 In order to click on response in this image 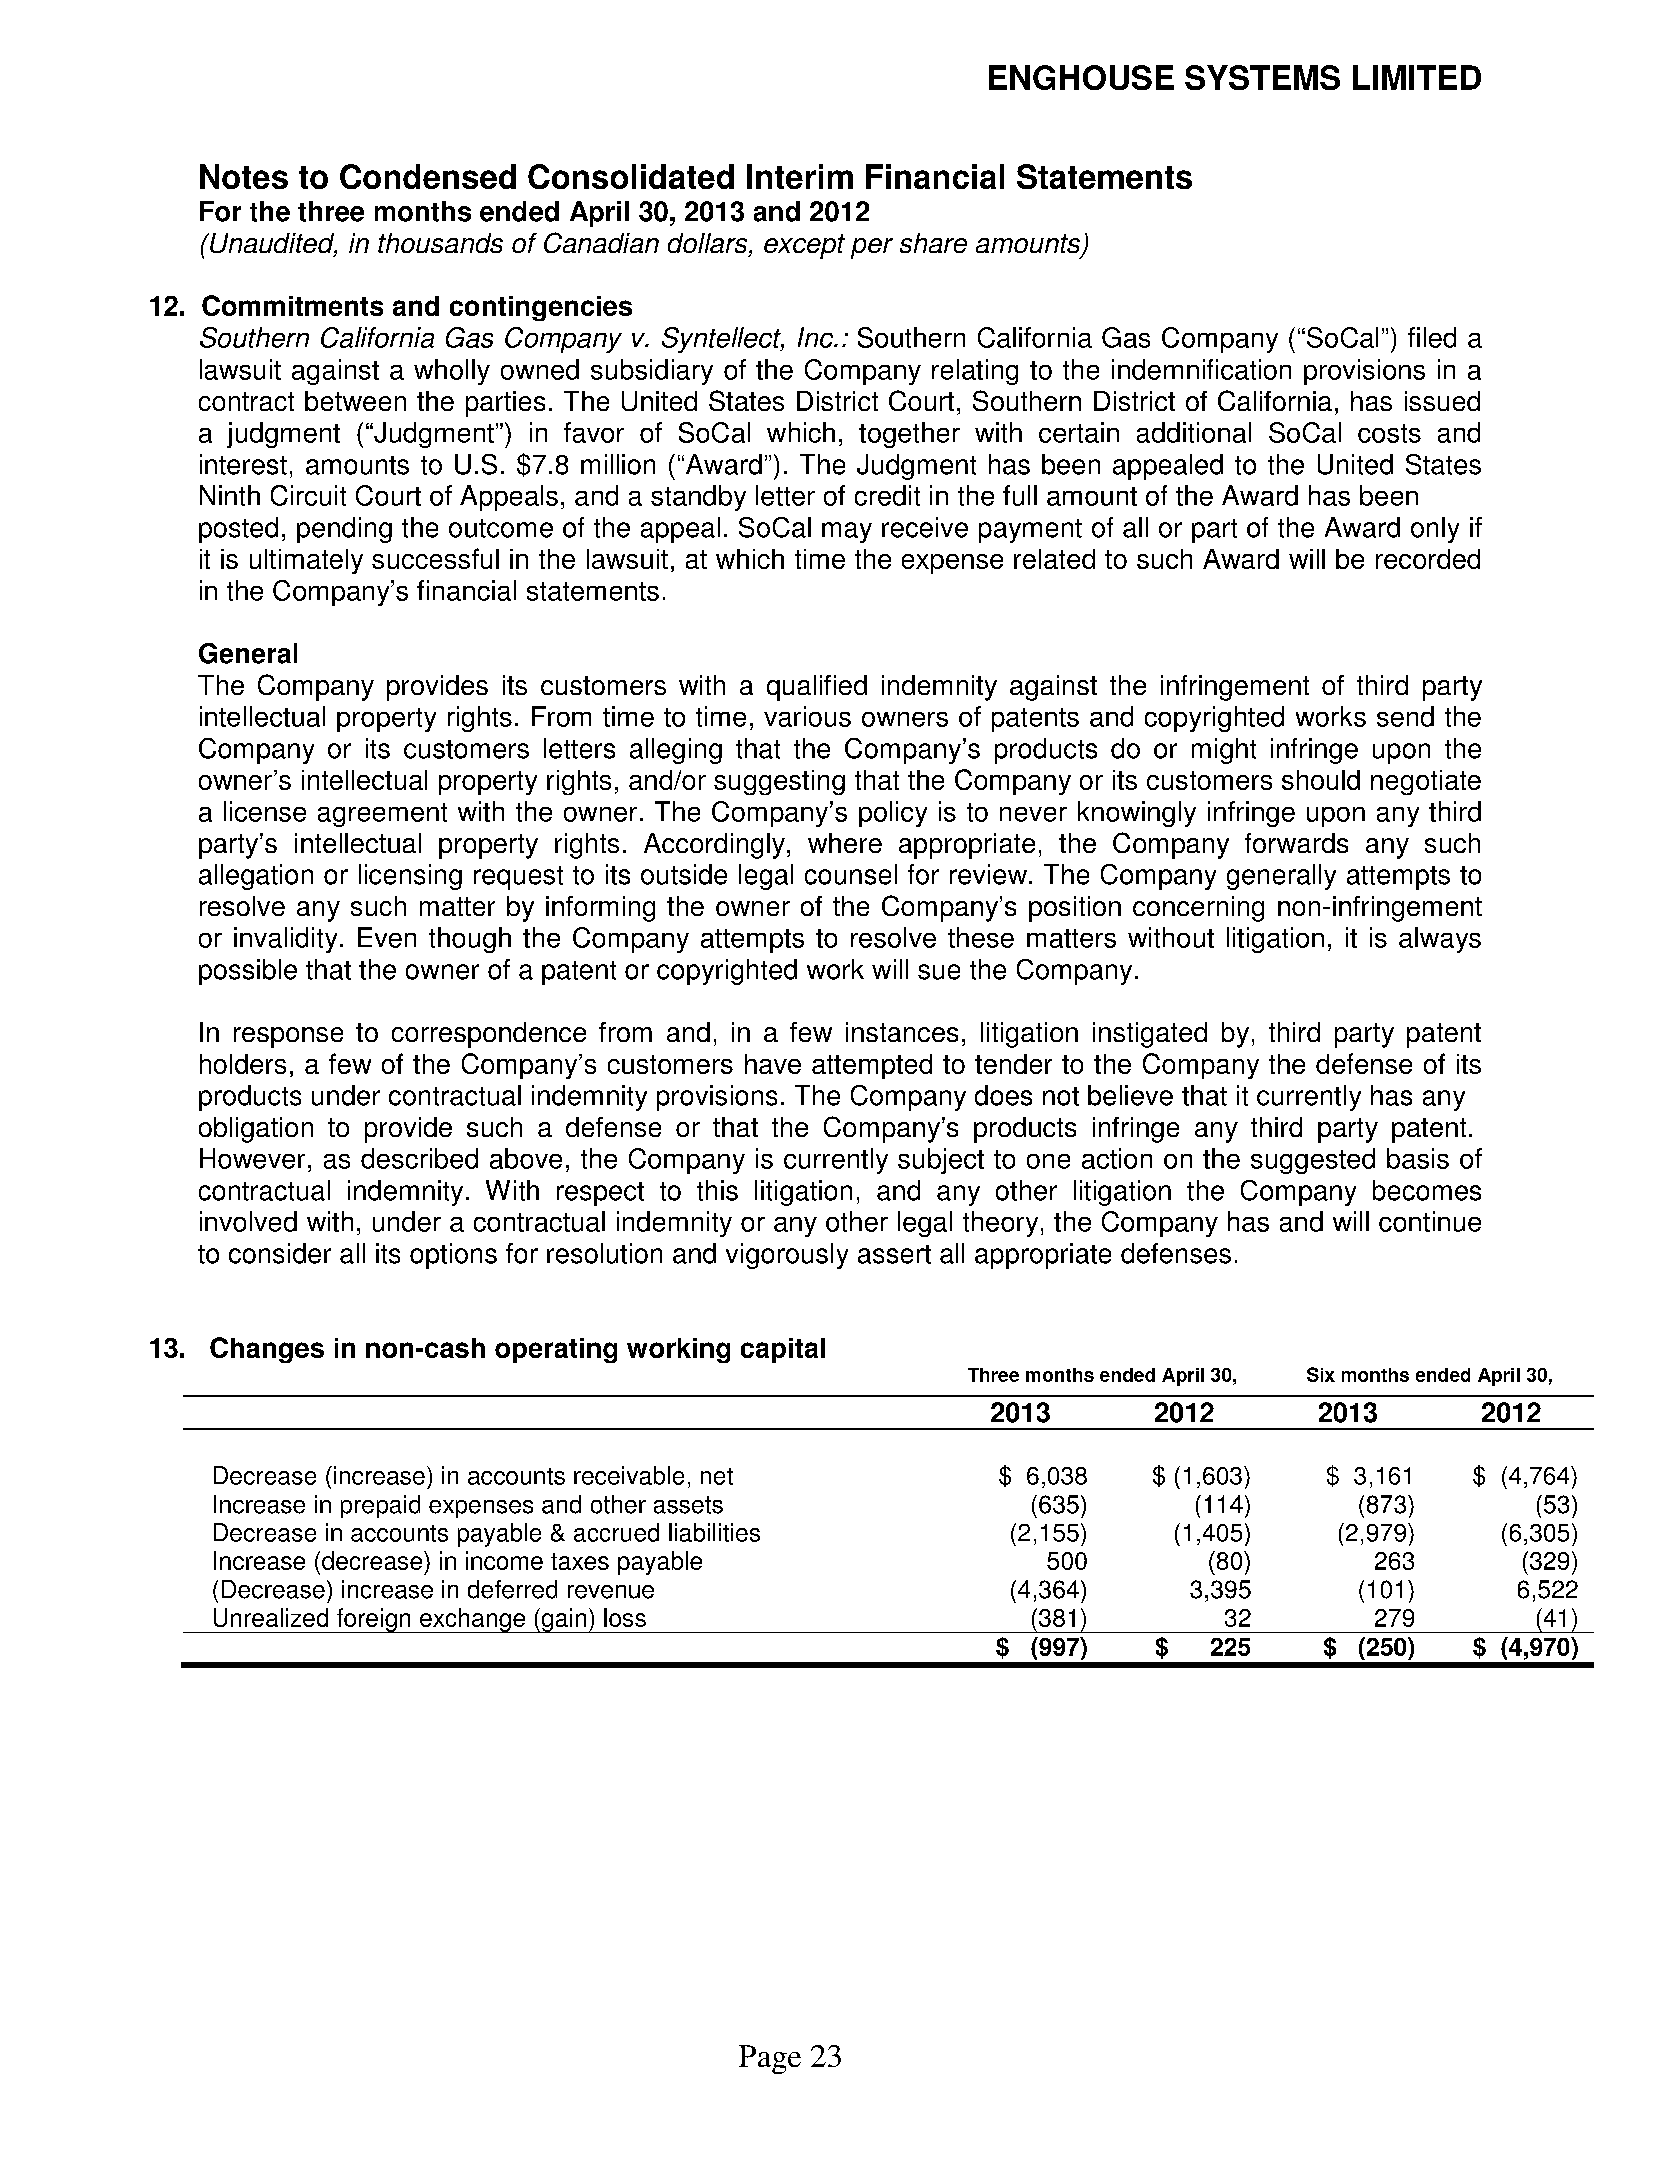, I will do `click(288, 1037)`.
